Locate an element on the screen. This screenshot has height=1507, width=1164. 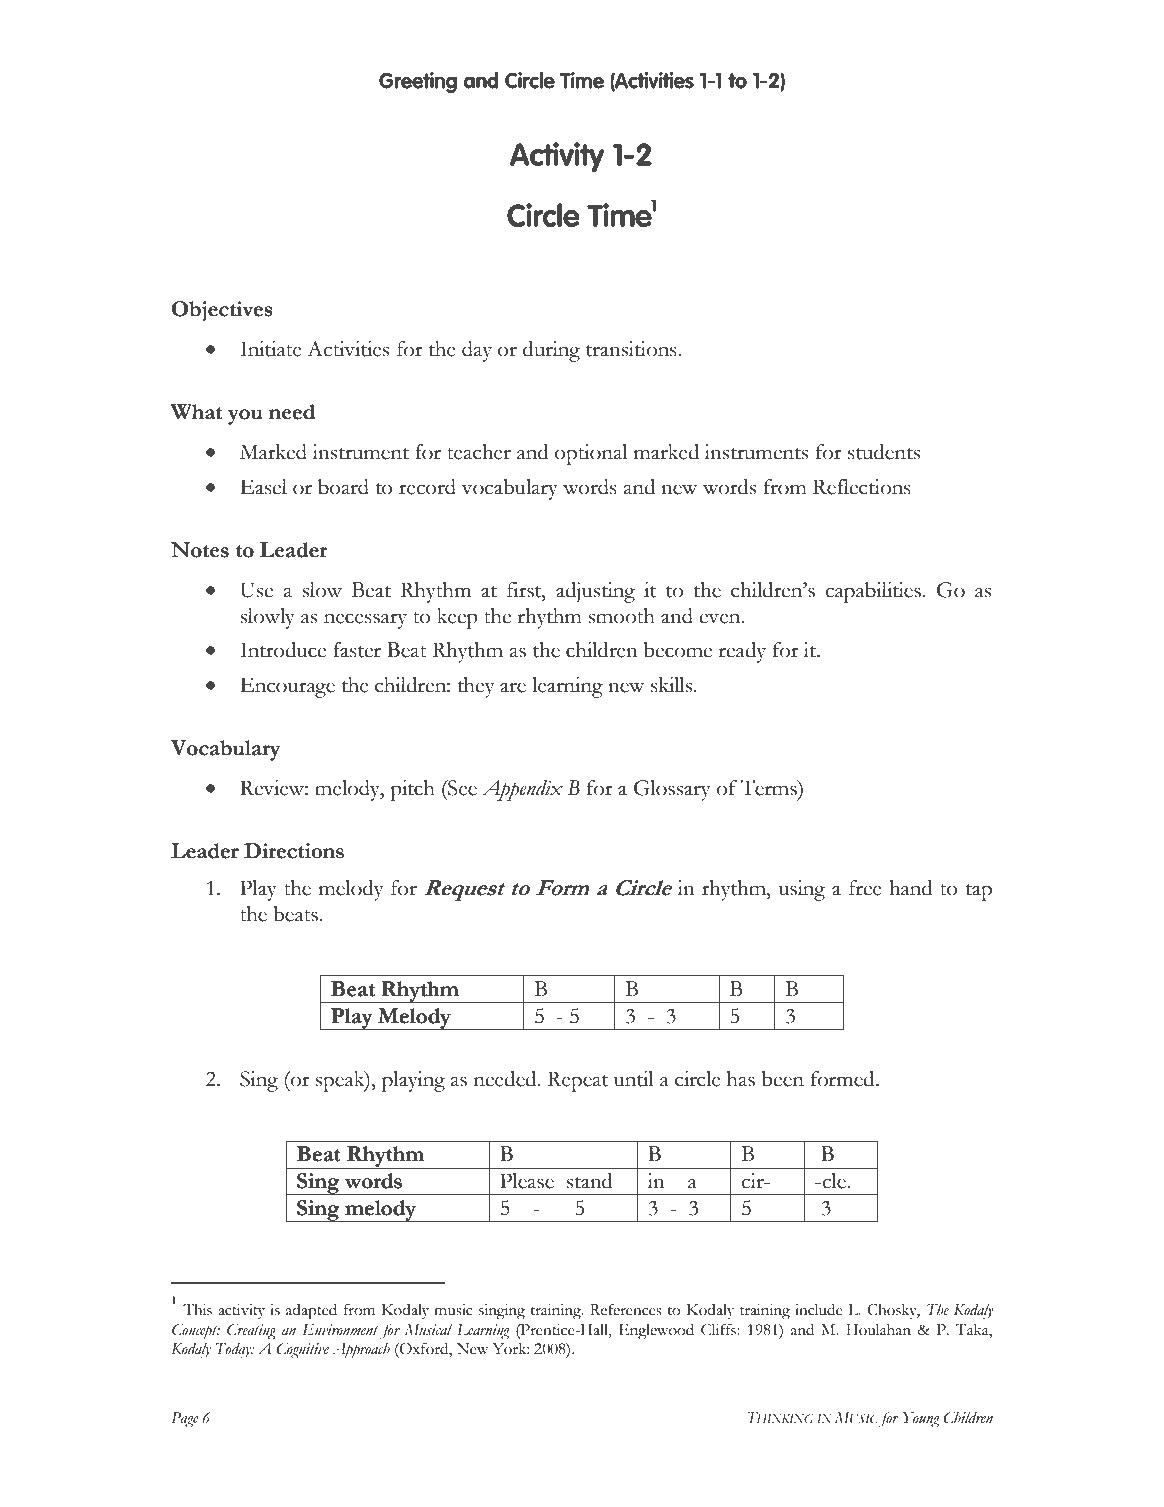
adjusting is located at coordinates (595, 592).
